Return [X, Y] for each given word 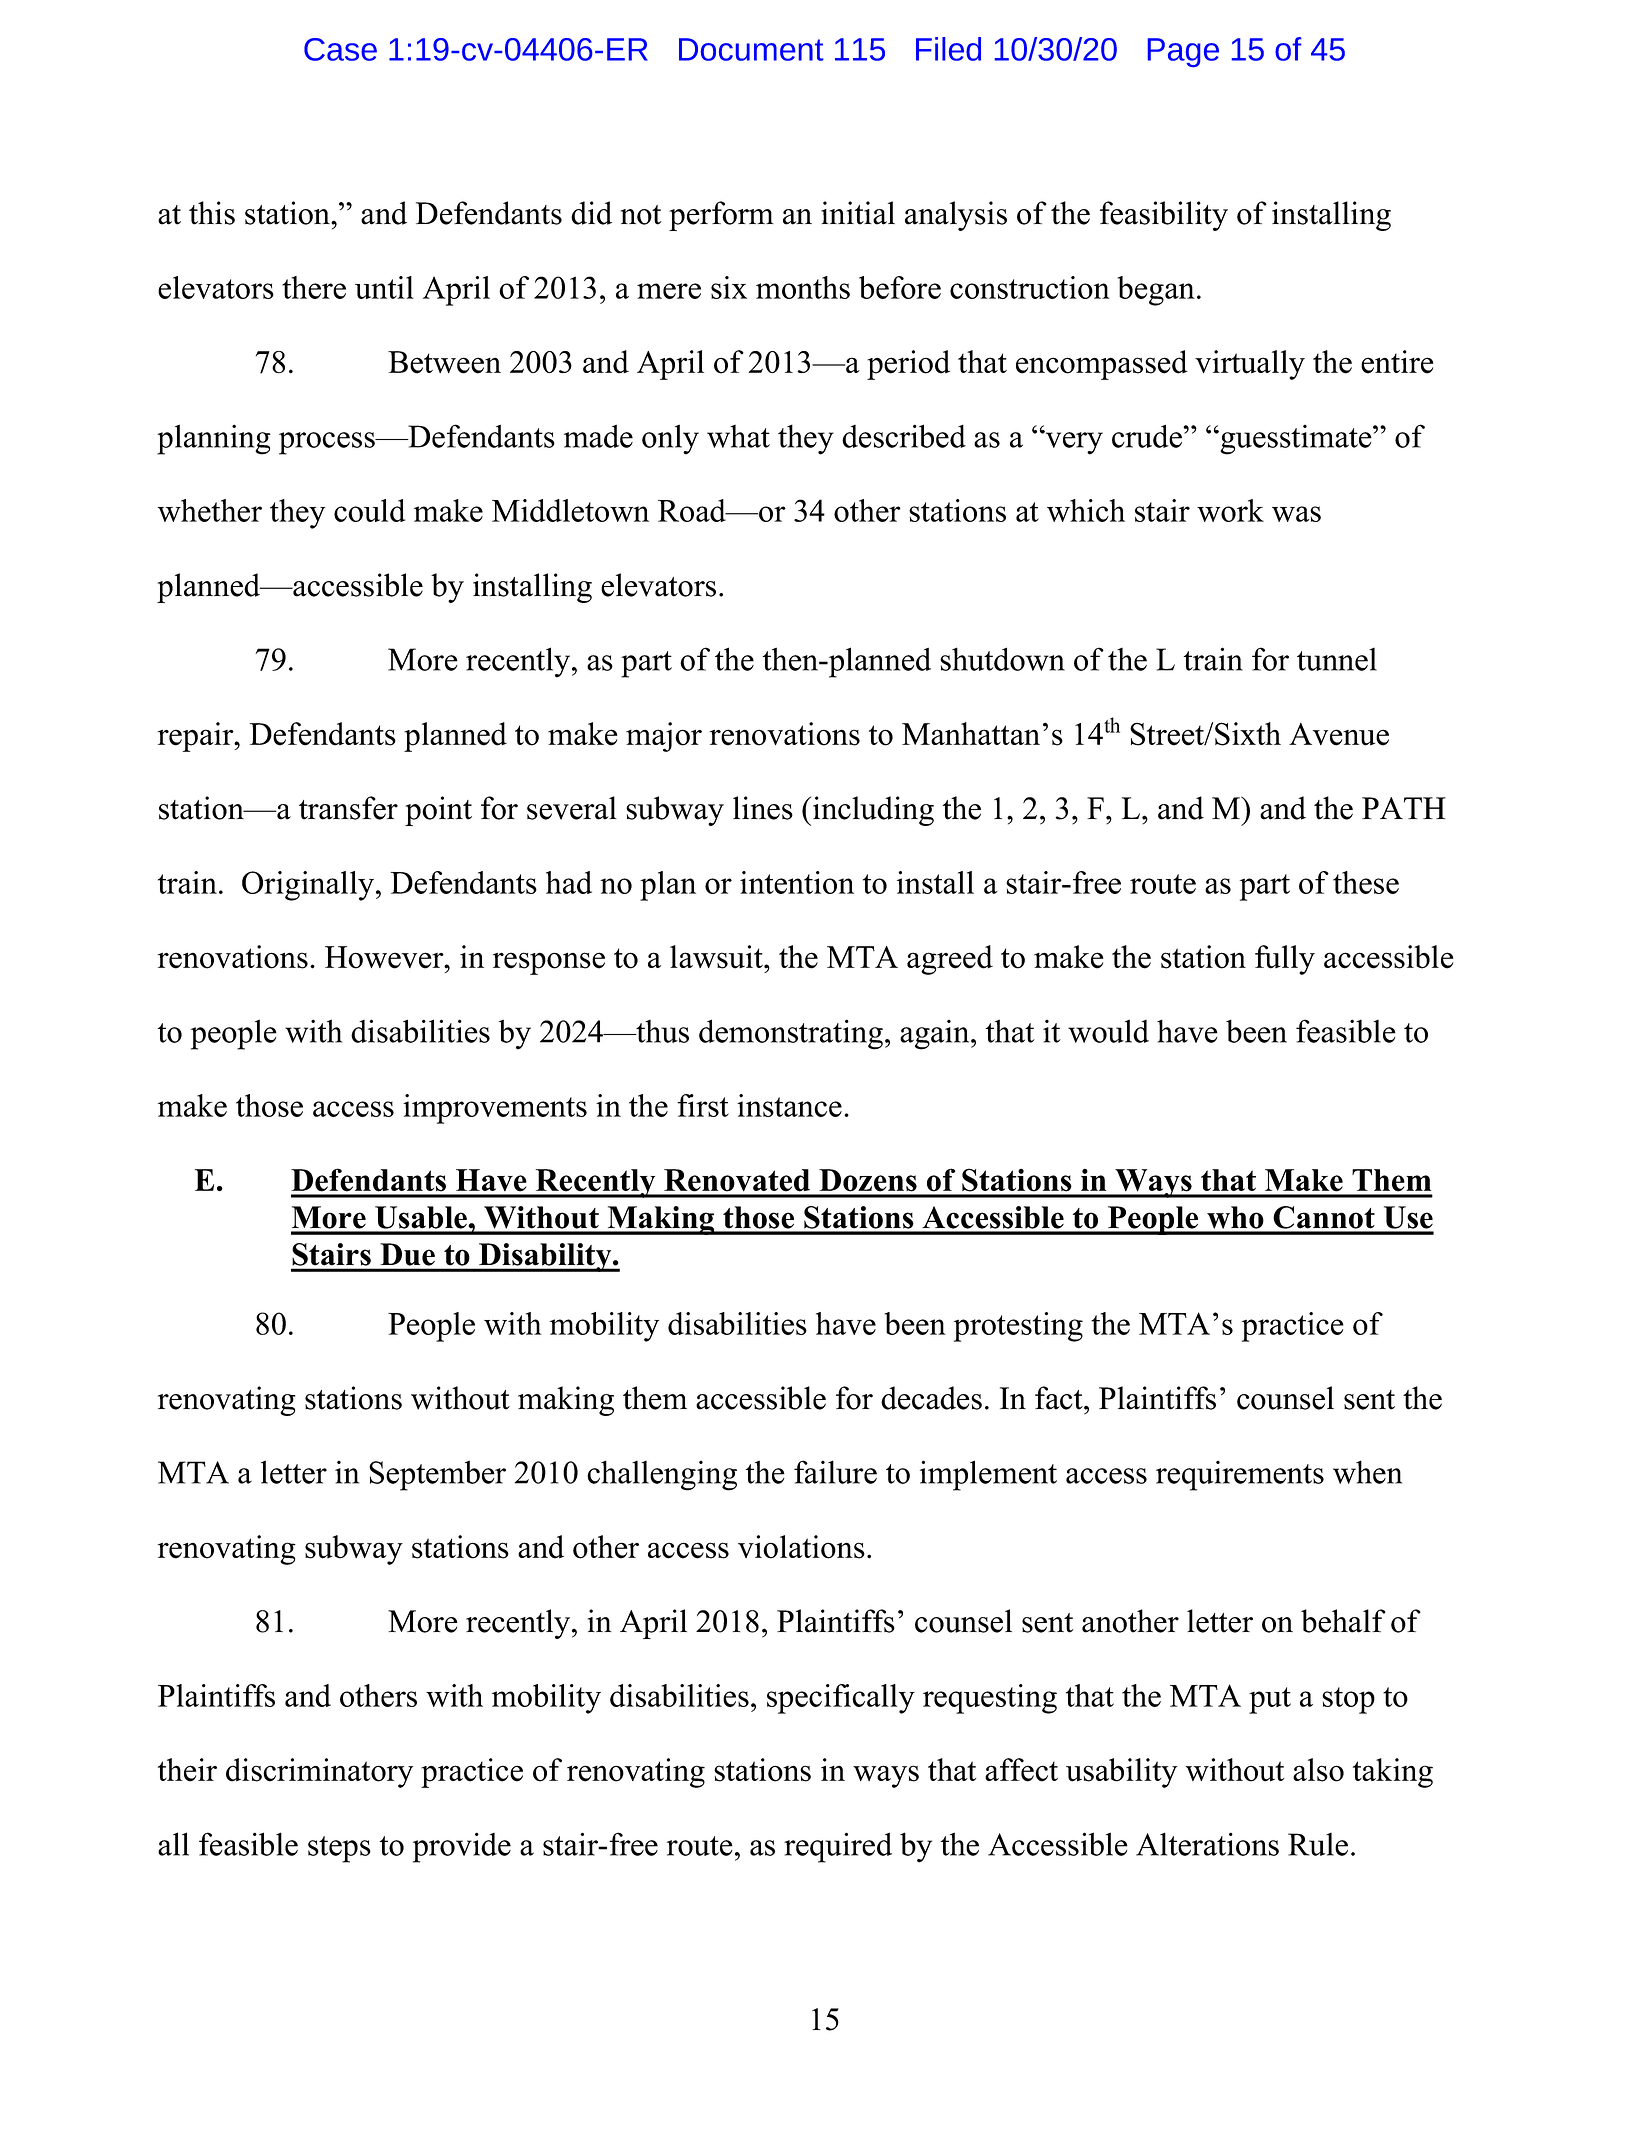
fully [1285, 960]
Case [340, 49]
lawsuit [717, 957]
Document [751, 49]
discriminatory [319, 1773]
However [385, 957]
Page [1183, 52]
